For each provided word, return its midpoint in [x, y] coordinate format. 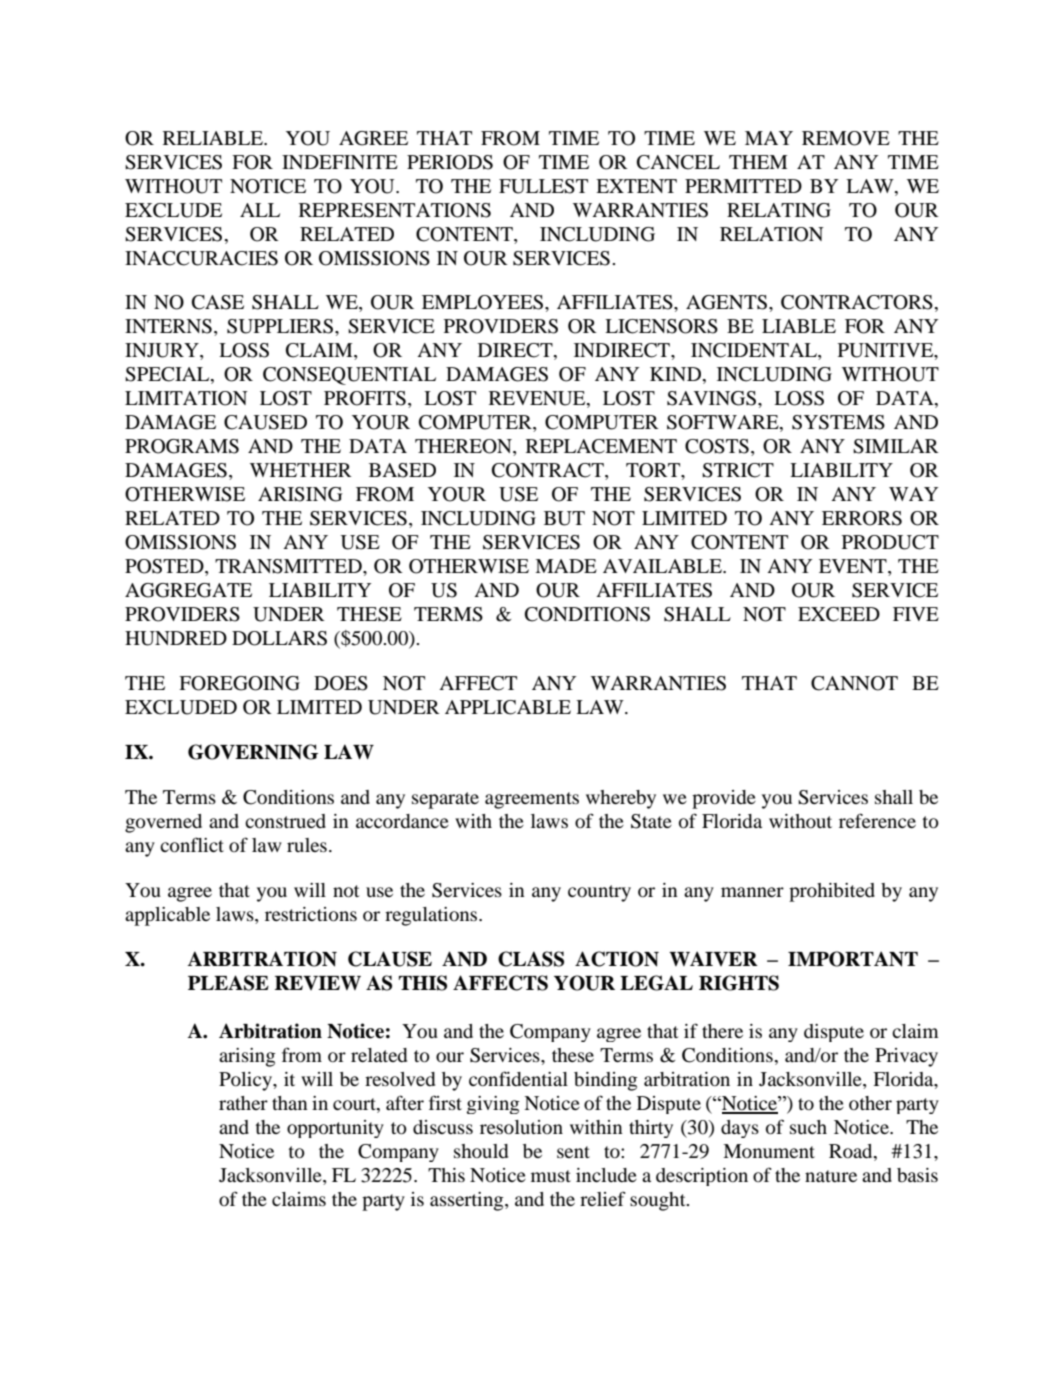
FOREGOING [239, 683]
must [551, 1176]
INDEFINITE [340, 162]
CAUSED [265, 422]
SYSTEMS [838, 422]
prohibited [832, 892]
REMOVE [846, 138]
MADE [566, 566]
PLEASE [228, 983]
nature [831, 1176]
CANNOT [854, 683]
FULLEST [543, 186]
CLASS [531, 959]
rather [243, 1103]
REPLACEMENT [601, 446]
